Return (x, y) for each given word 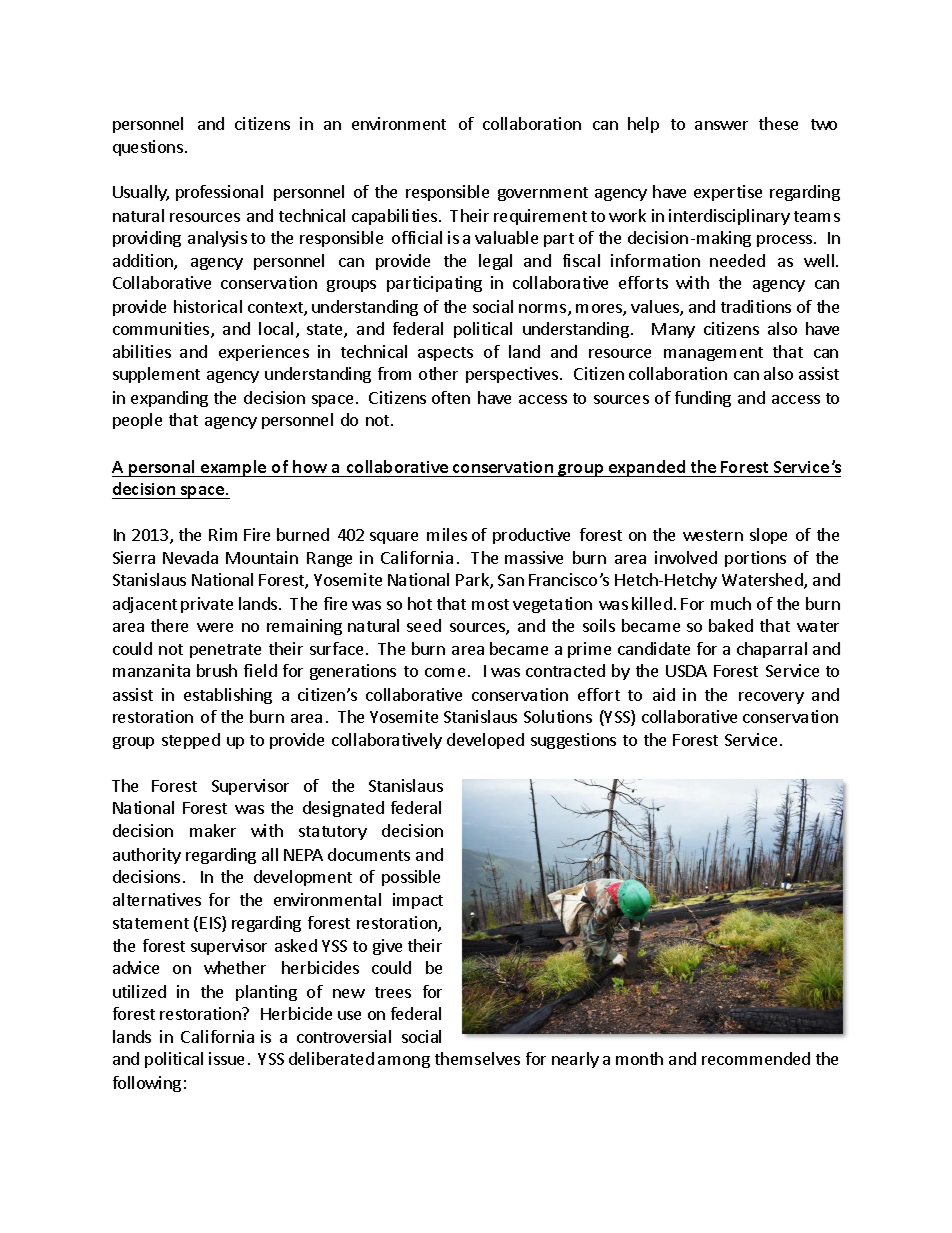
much (731, 603)
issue (226, 1058)
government (543, 194)
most (490, 604)
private (207, 605)
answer (721, 125)
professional (219, 193)
